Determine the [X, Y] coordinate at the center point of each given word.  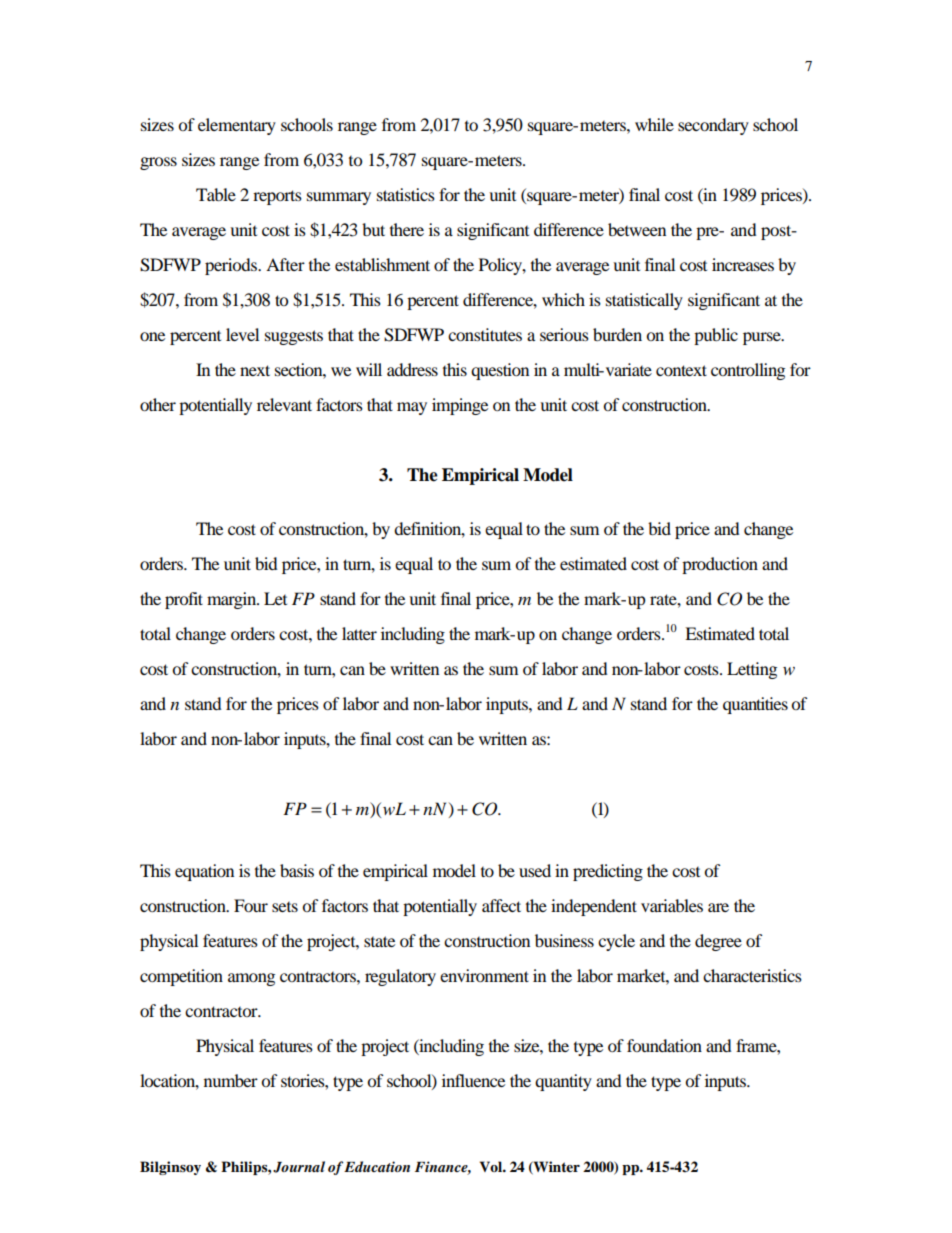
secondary [713, 126]
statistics [406, 194]
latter [359, 633]
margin [233, 600]
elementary [237, 126]
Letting [752, 670]
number [231, 1080]
